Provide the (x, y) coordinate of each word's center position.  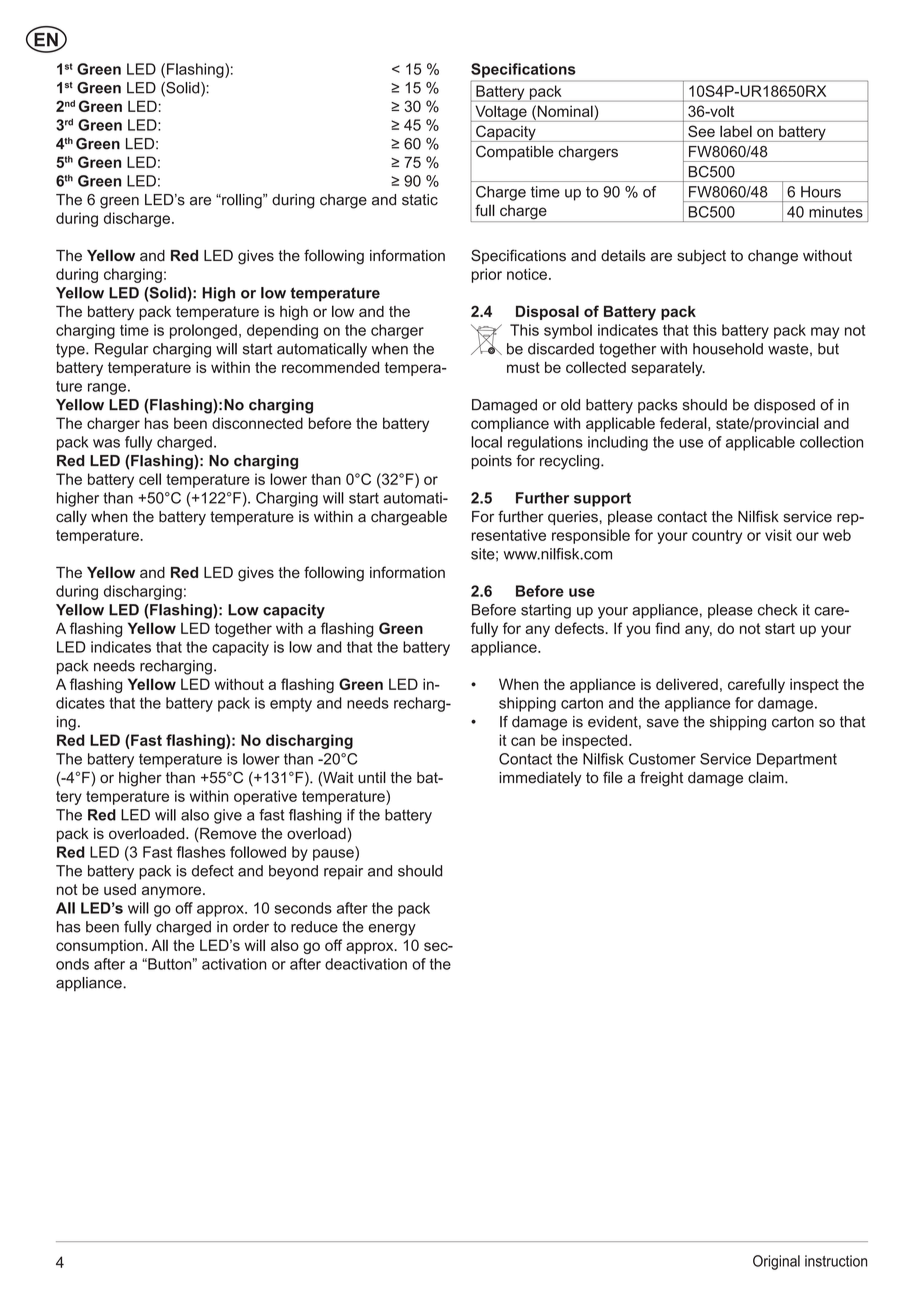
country (717, 537)
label (736, 131)
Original (776, 1262)
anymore (173, 892)
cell (150, 479)
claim (767, 777)
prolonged (203, 331)
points (492, 462)
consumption (99, 946)
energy (392, 930)
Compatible (515, 152)
